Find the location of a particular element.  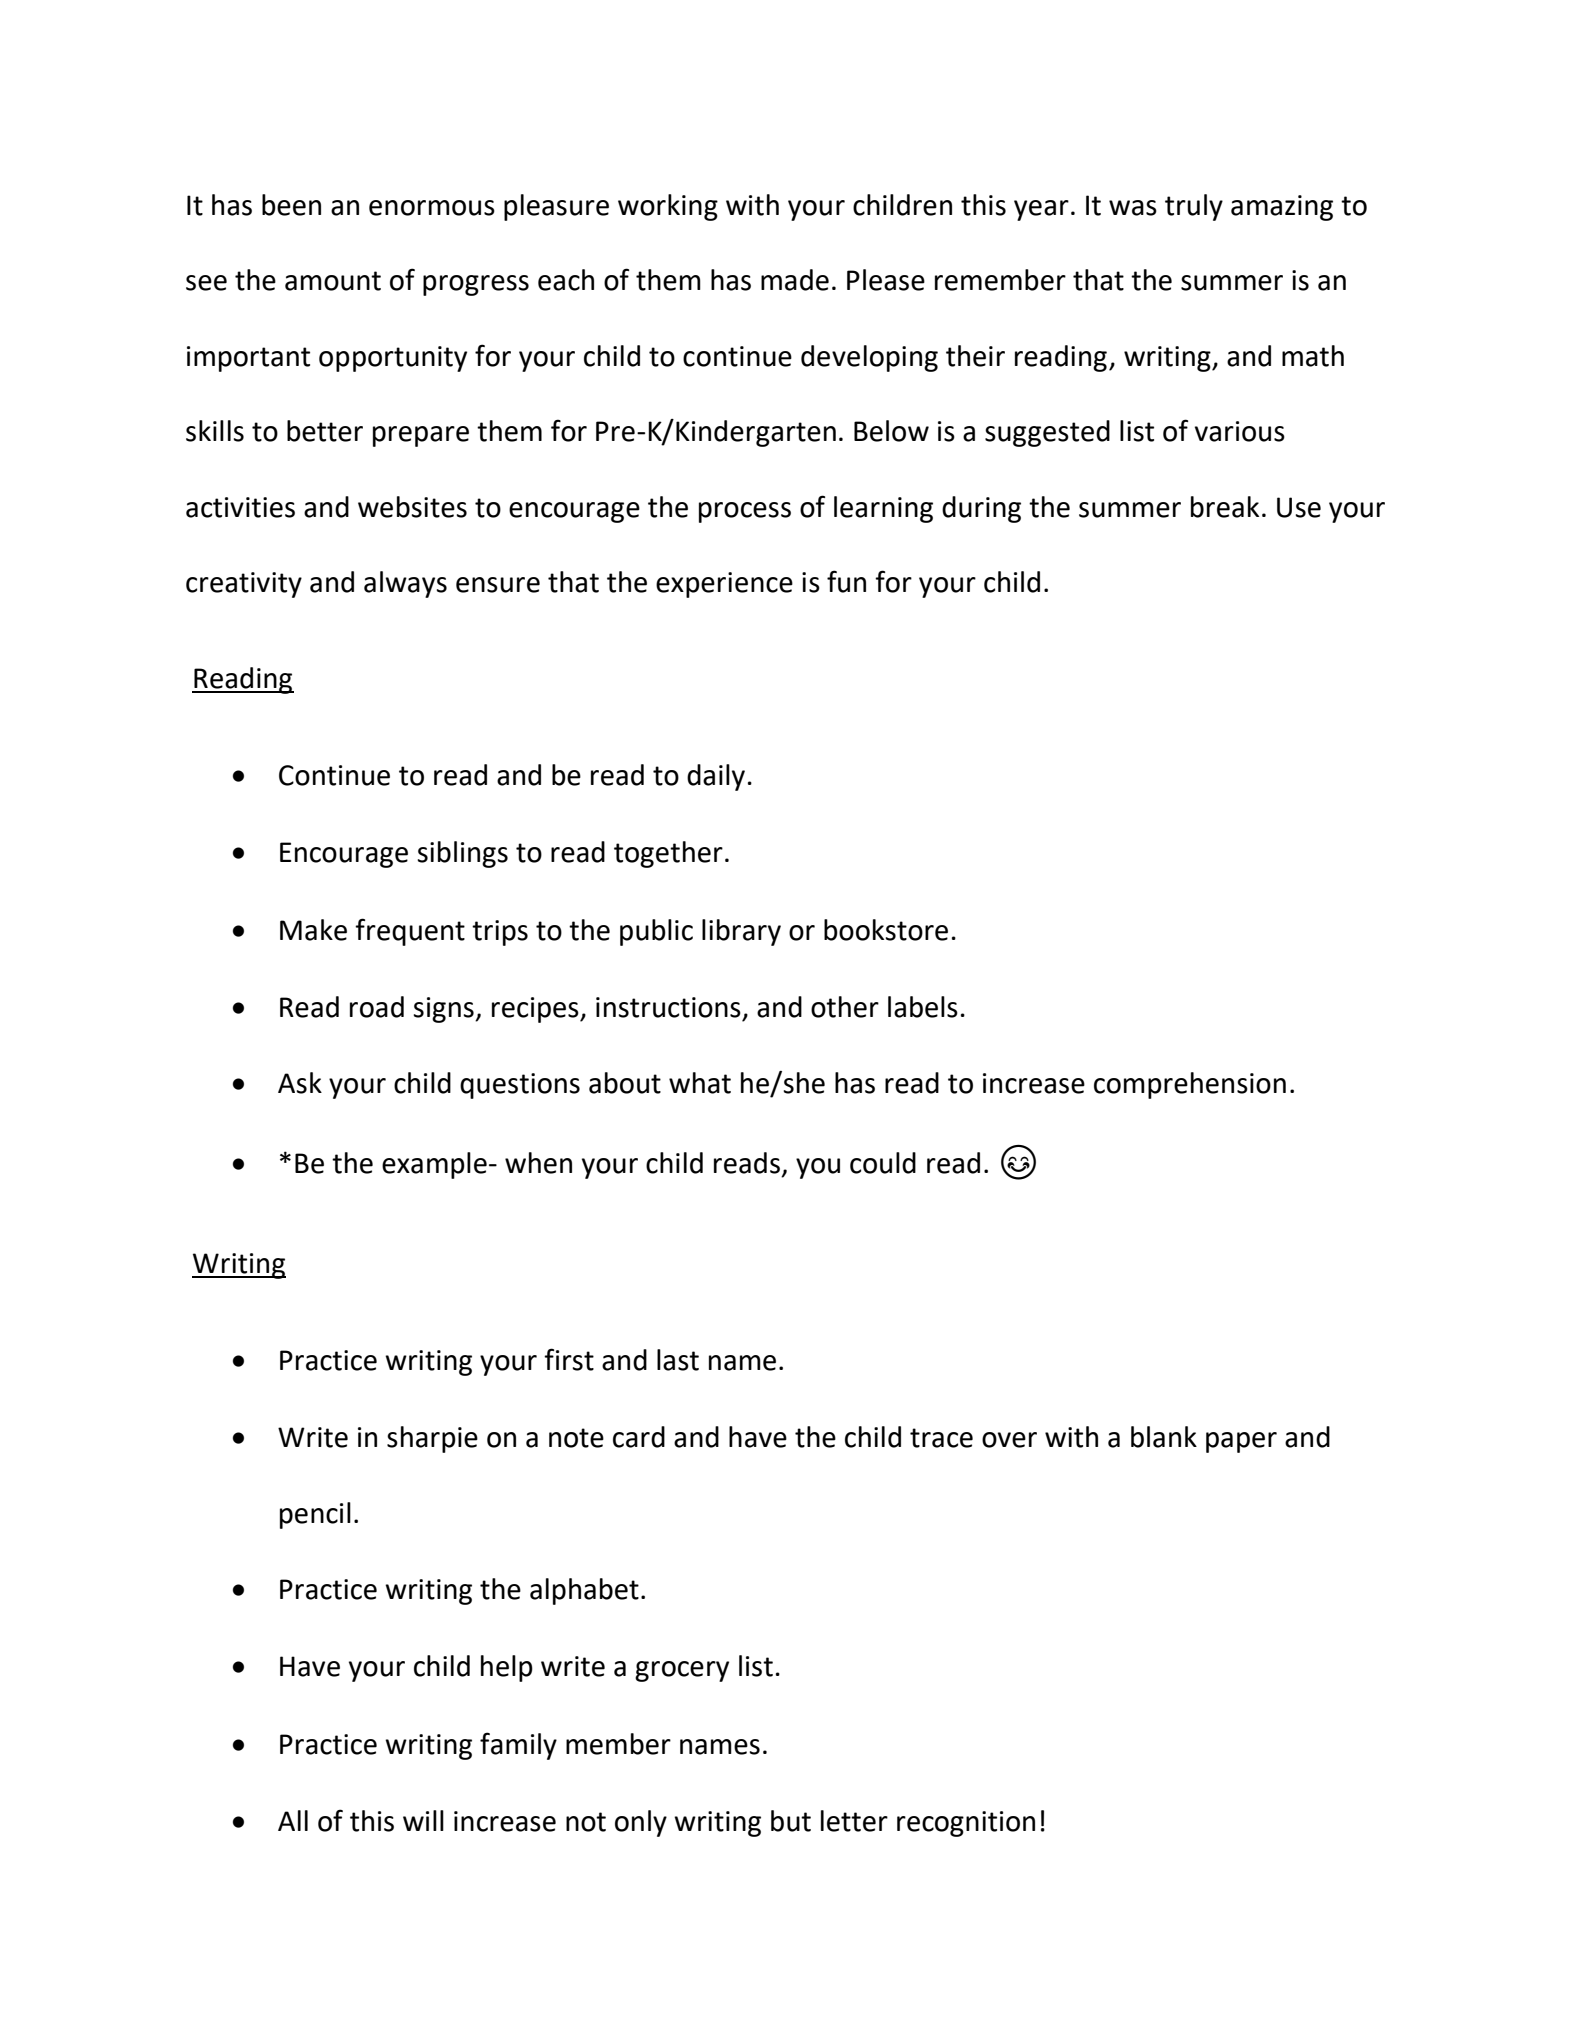

made is located at coordinates (795, 280).
